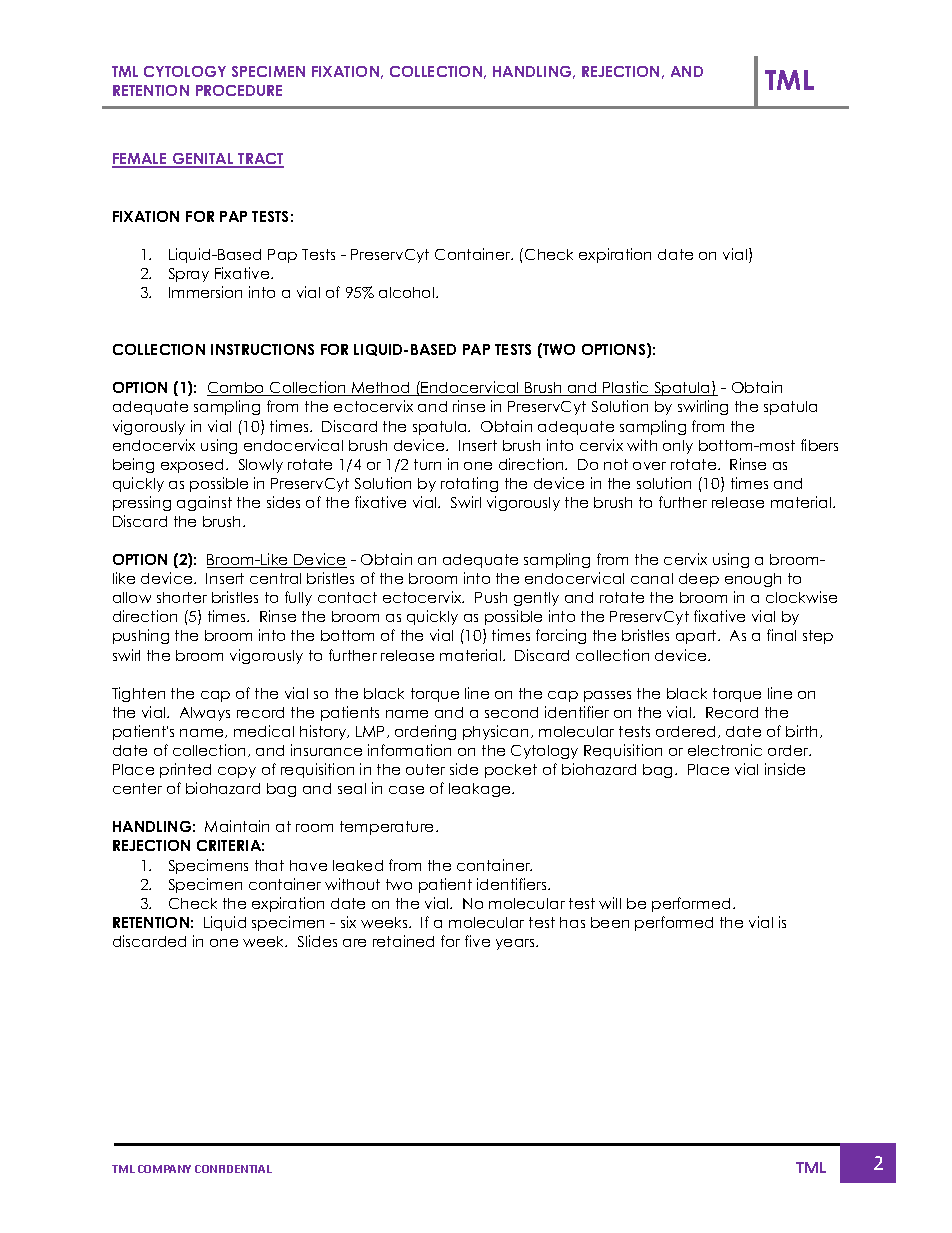  What do you see at coordinates (626, 388) in the page?
I see `Plastic` at bounding box center [626, 388].
